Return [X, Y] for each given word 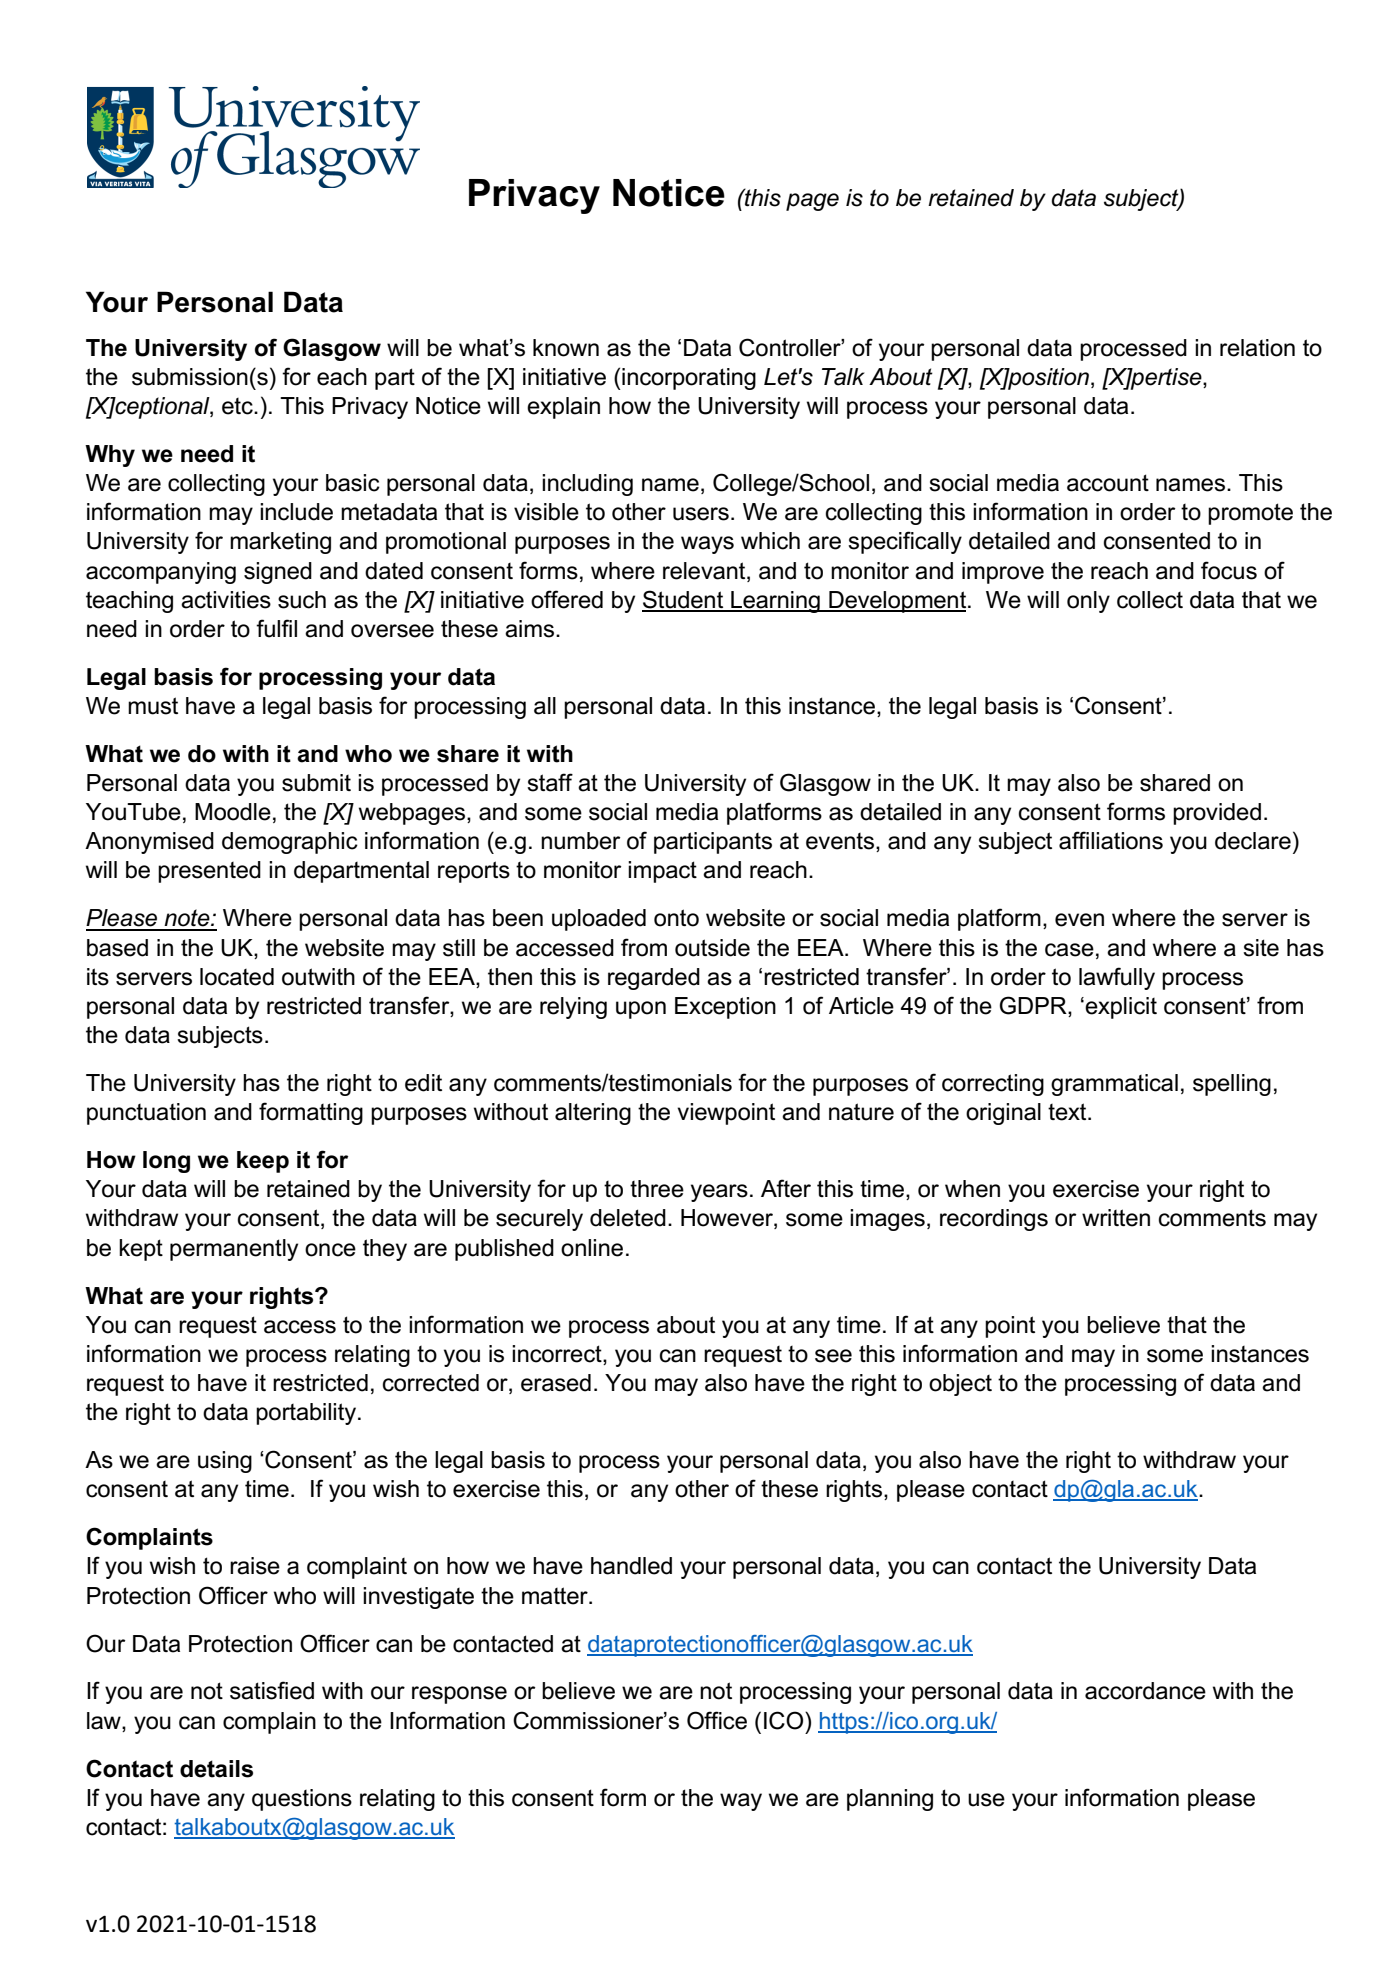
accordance [1145, 1691]
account [1108, 483]
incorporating [688, 379]
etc [238, 406]
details [216, 1769]
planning [890, 1800]
